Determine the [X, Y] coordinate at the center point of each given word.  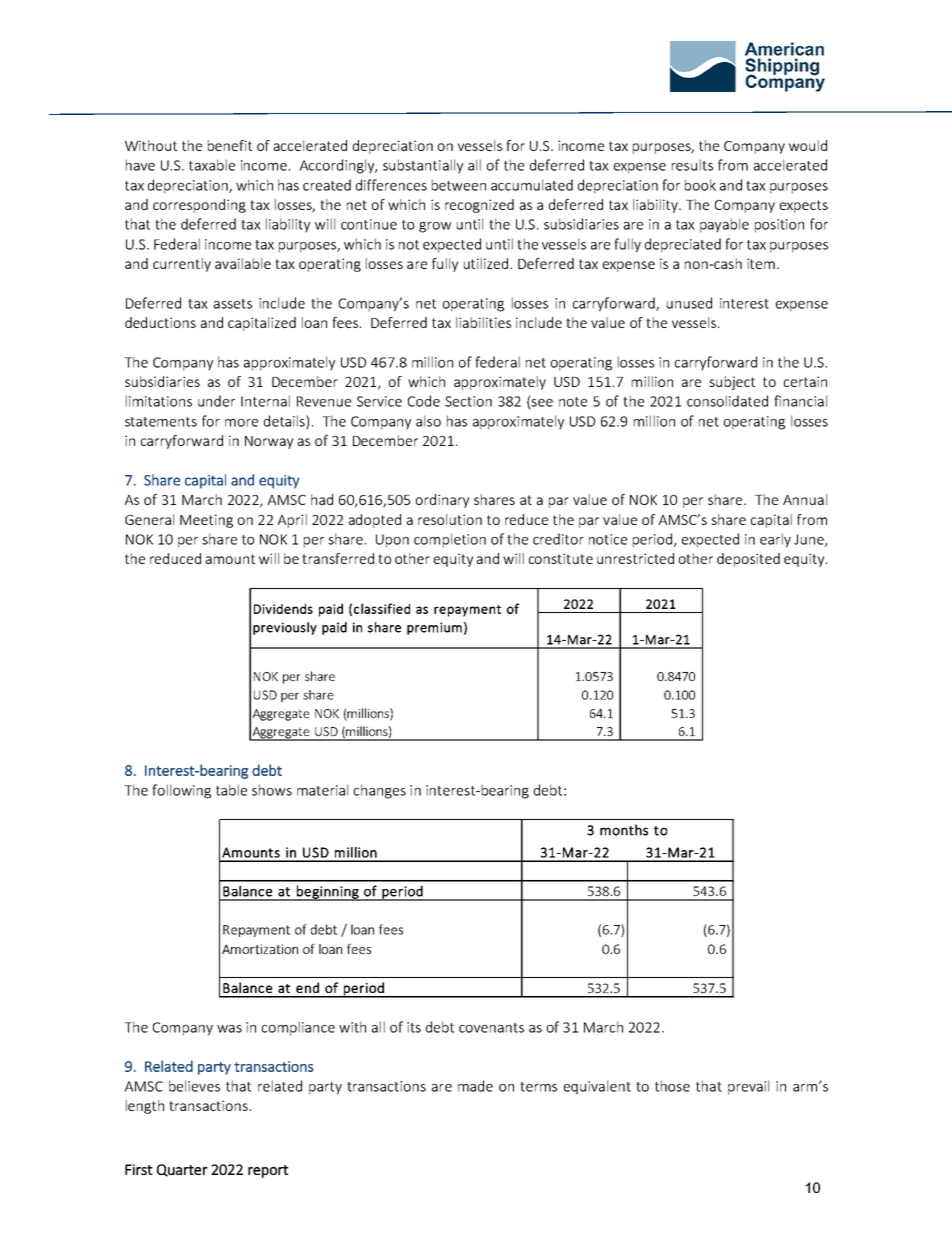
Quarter [182, 1170]
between [459, 185]
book [700, 185]
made [475, 1086]
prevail [748, 1087]
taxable [212, 165]
